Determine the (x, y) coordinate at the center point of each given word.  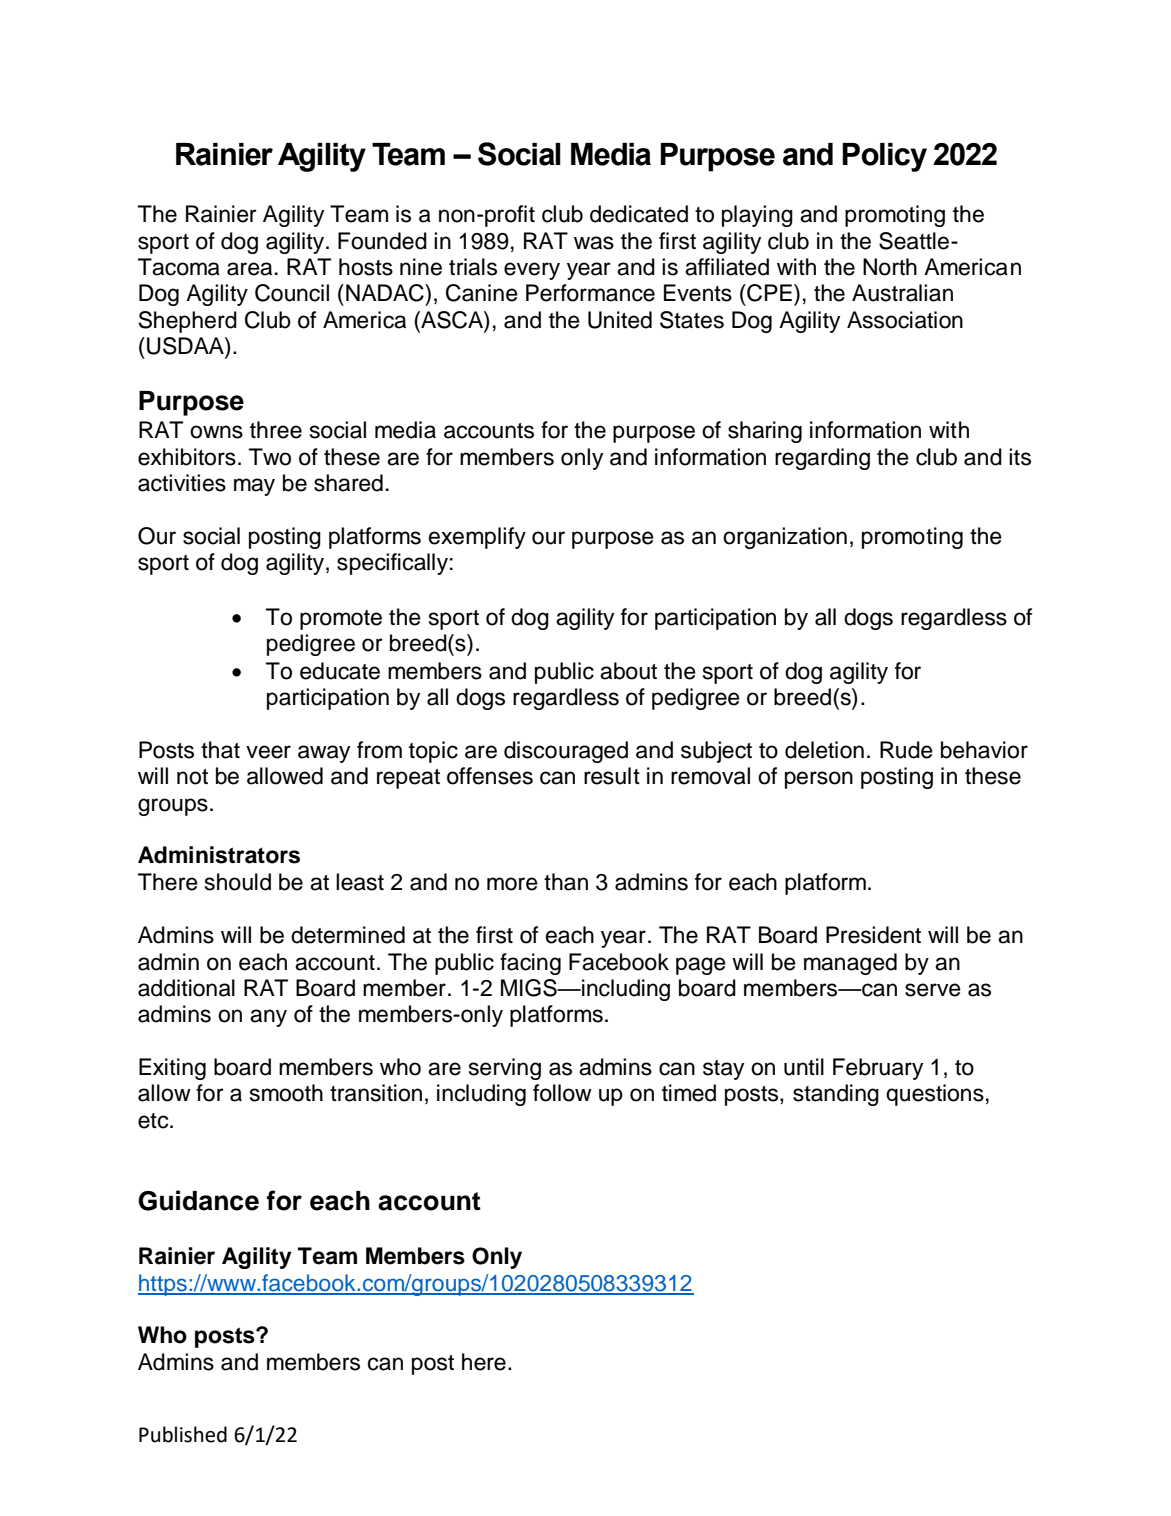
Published (183, 1434)
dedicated (639, 214)
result (612, 776)
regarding (822, 459)
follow (562, 1093)
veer (268, 752)
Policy (884, 157)
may (254, 487)
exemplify (477, 538)
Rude (906, 750)
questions (935, 1095)
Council (292, 293)
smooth (286, 1093)
